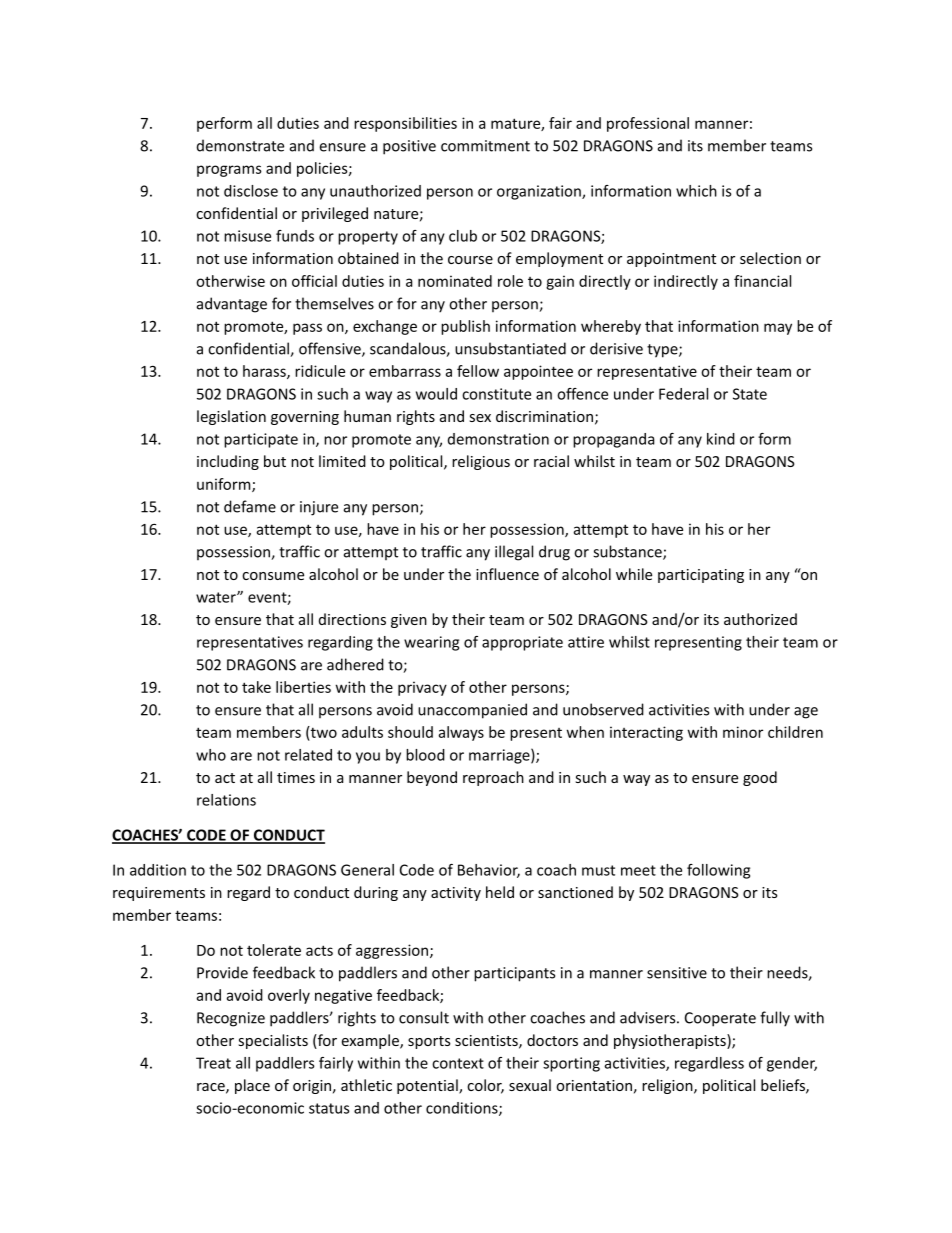  What do you see at coordinates (485, 1086) in the page?
I see `color` at bounding box center [485, 1086].
